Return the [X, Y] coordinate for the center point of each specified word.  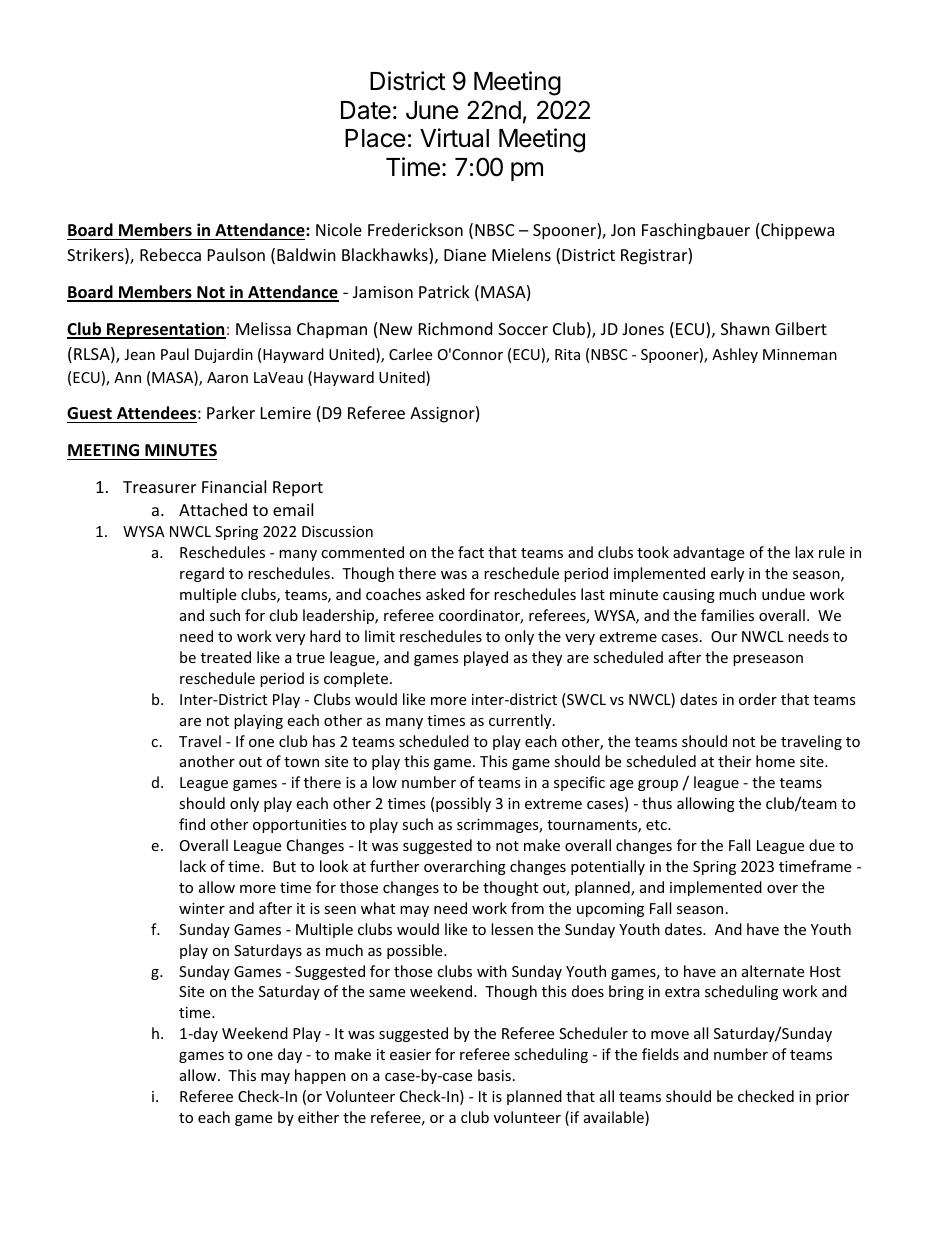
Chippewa [797, 231]
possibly [463, 804]
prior [832, 1098]
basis [494, 1075]
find [192, 824]
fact [471, 552]
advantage [708, 553]
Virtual [454, 138]
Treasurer [159, 487]
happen [320, 1076]
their [734, 761]
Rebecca [170, 254]
